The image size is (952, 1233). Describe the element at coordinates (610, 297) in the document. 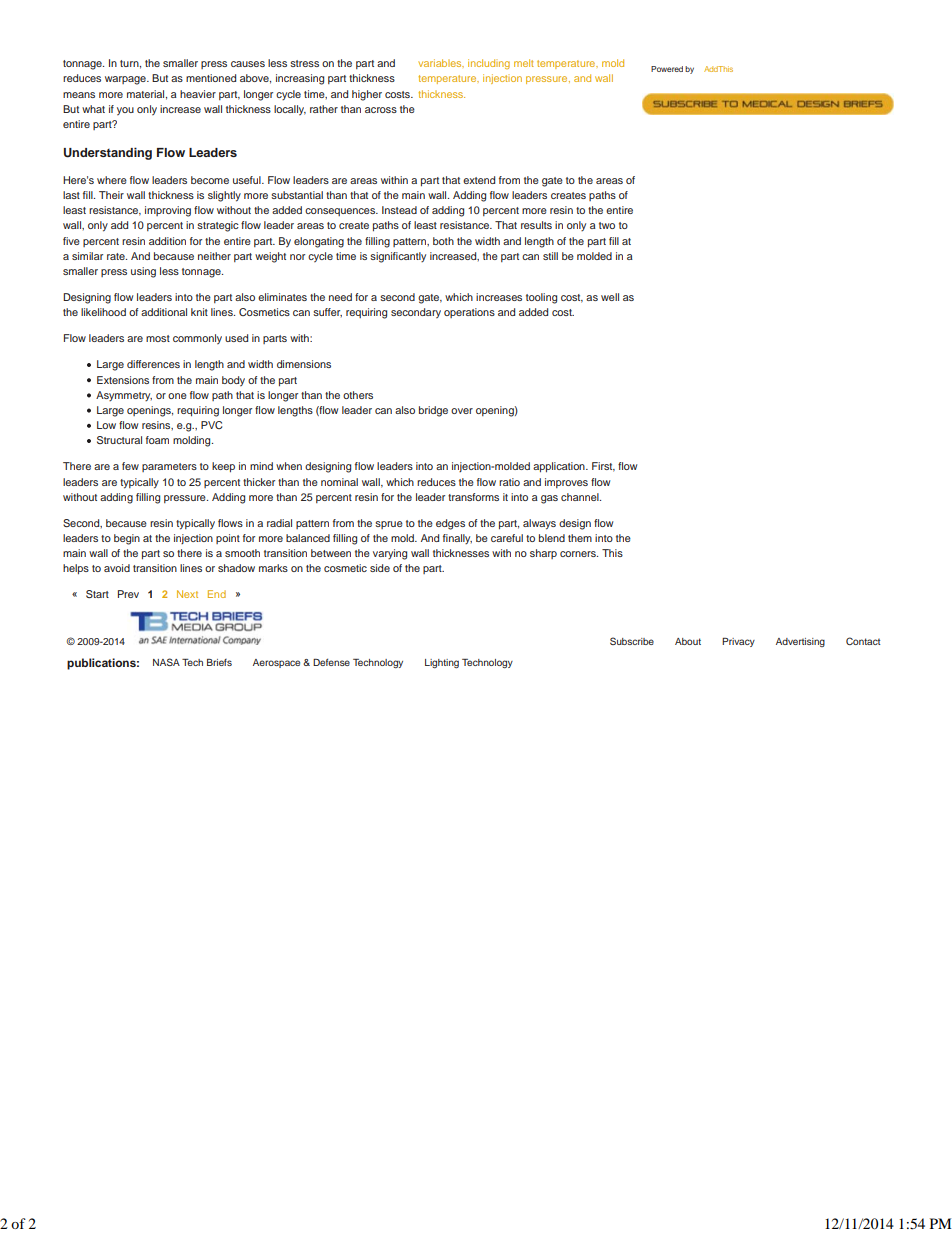

I see `well` at that location.
